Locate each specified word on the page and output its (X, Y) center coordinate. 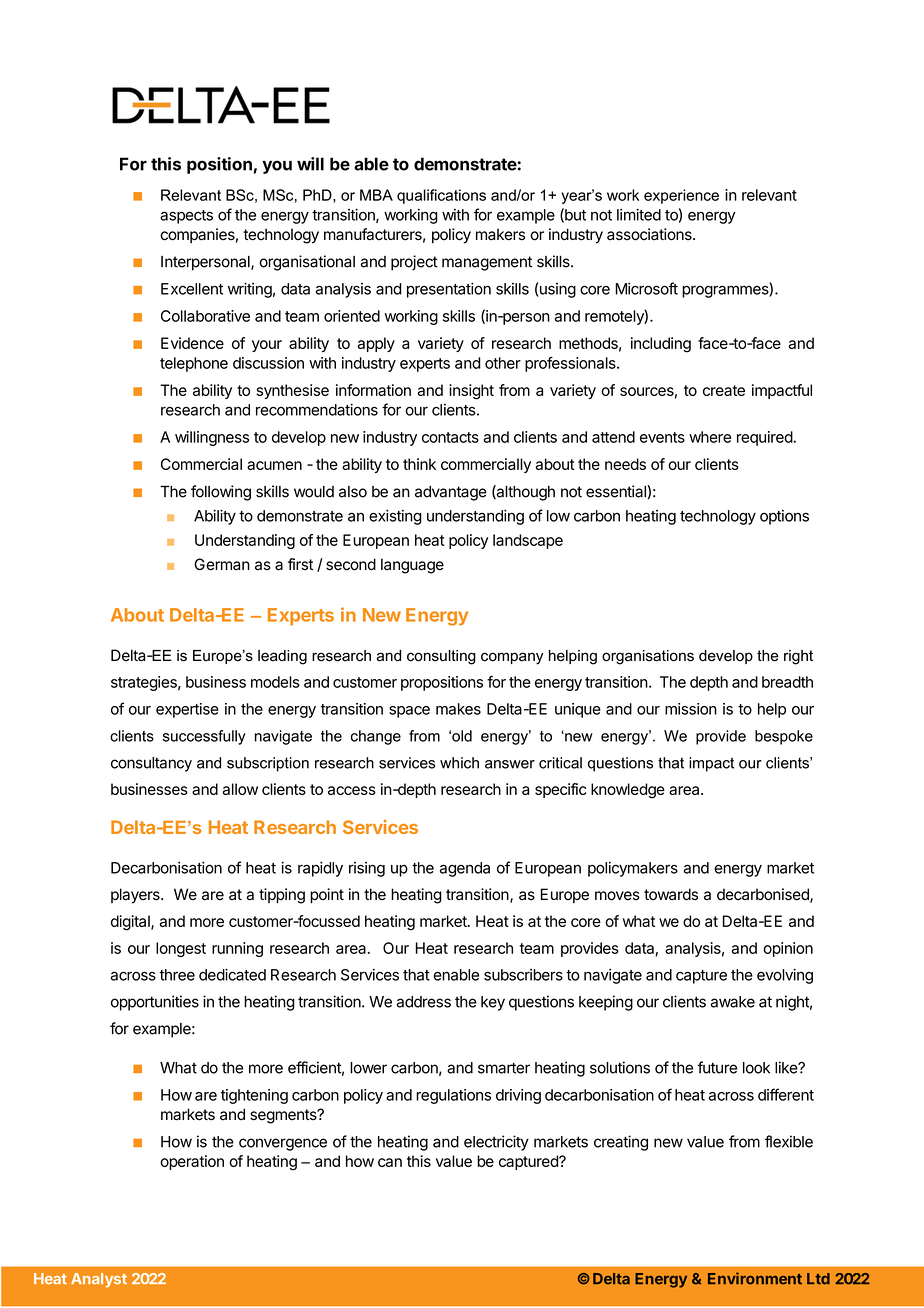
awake (733, 1002)
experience (681, 196)
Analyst (99, 1280)
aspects (186, 217)
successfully (204, 737)
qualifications (441, 196)
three (177, 975)
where (710, 437)
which (459, 763)
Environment (755, 1278)
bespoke (784, 737)
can (390, 1162)
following (221, 493)
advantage (451, 493)
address (424, 1002)
